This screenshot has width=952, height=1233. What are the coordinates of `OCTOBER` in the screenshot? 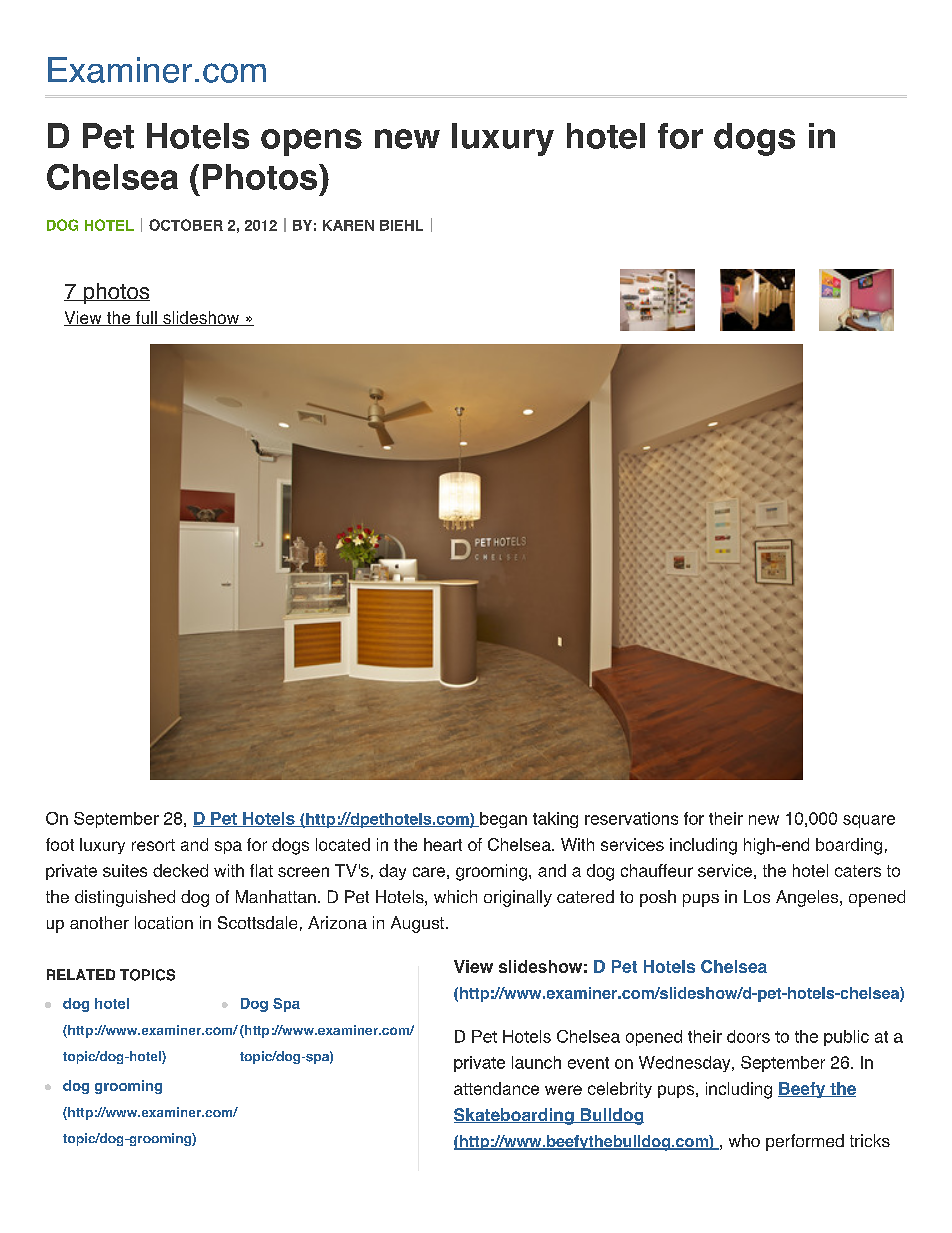 It's located at (186, 225).
